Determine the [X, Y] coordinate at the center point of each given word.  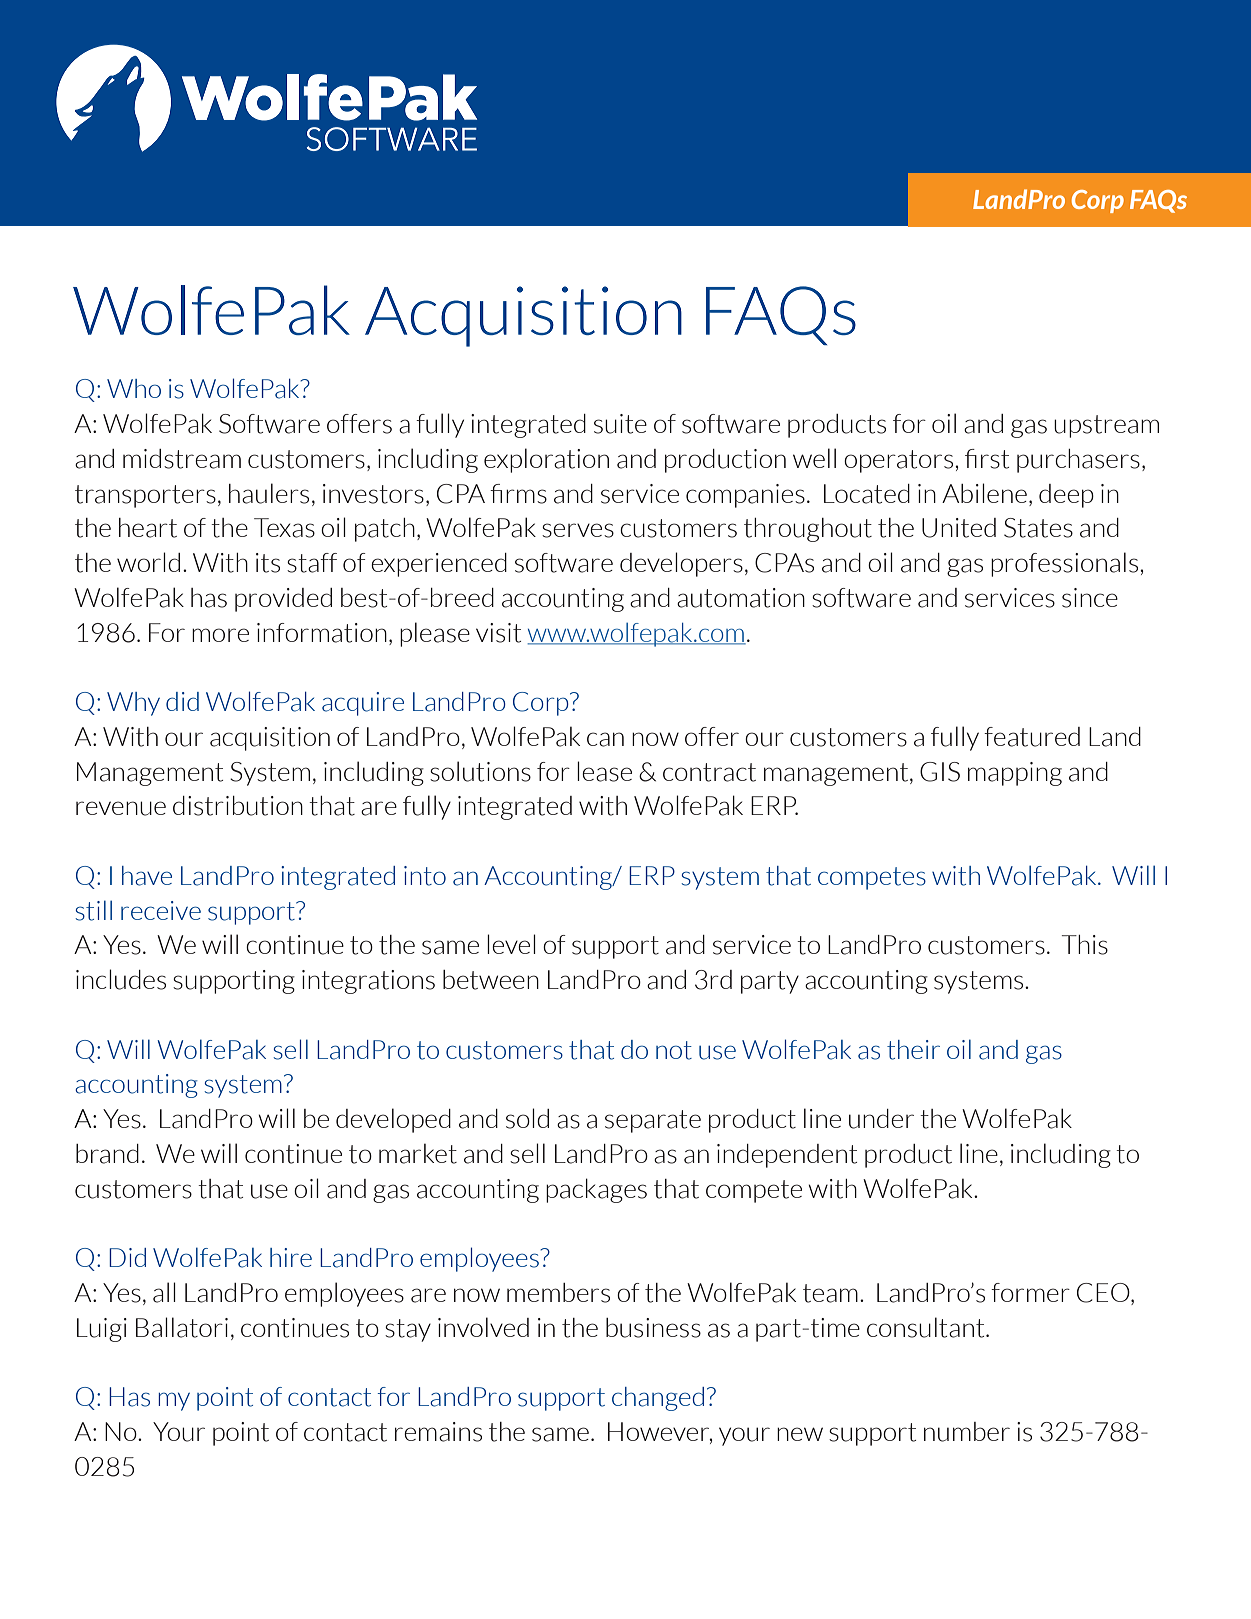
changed [658, 1399]
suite [620, 424]
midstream [182, 459]
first [987, 459]
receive [161, 910]
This [1085, 945]
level [511, 944]
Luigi [102, 1330]
